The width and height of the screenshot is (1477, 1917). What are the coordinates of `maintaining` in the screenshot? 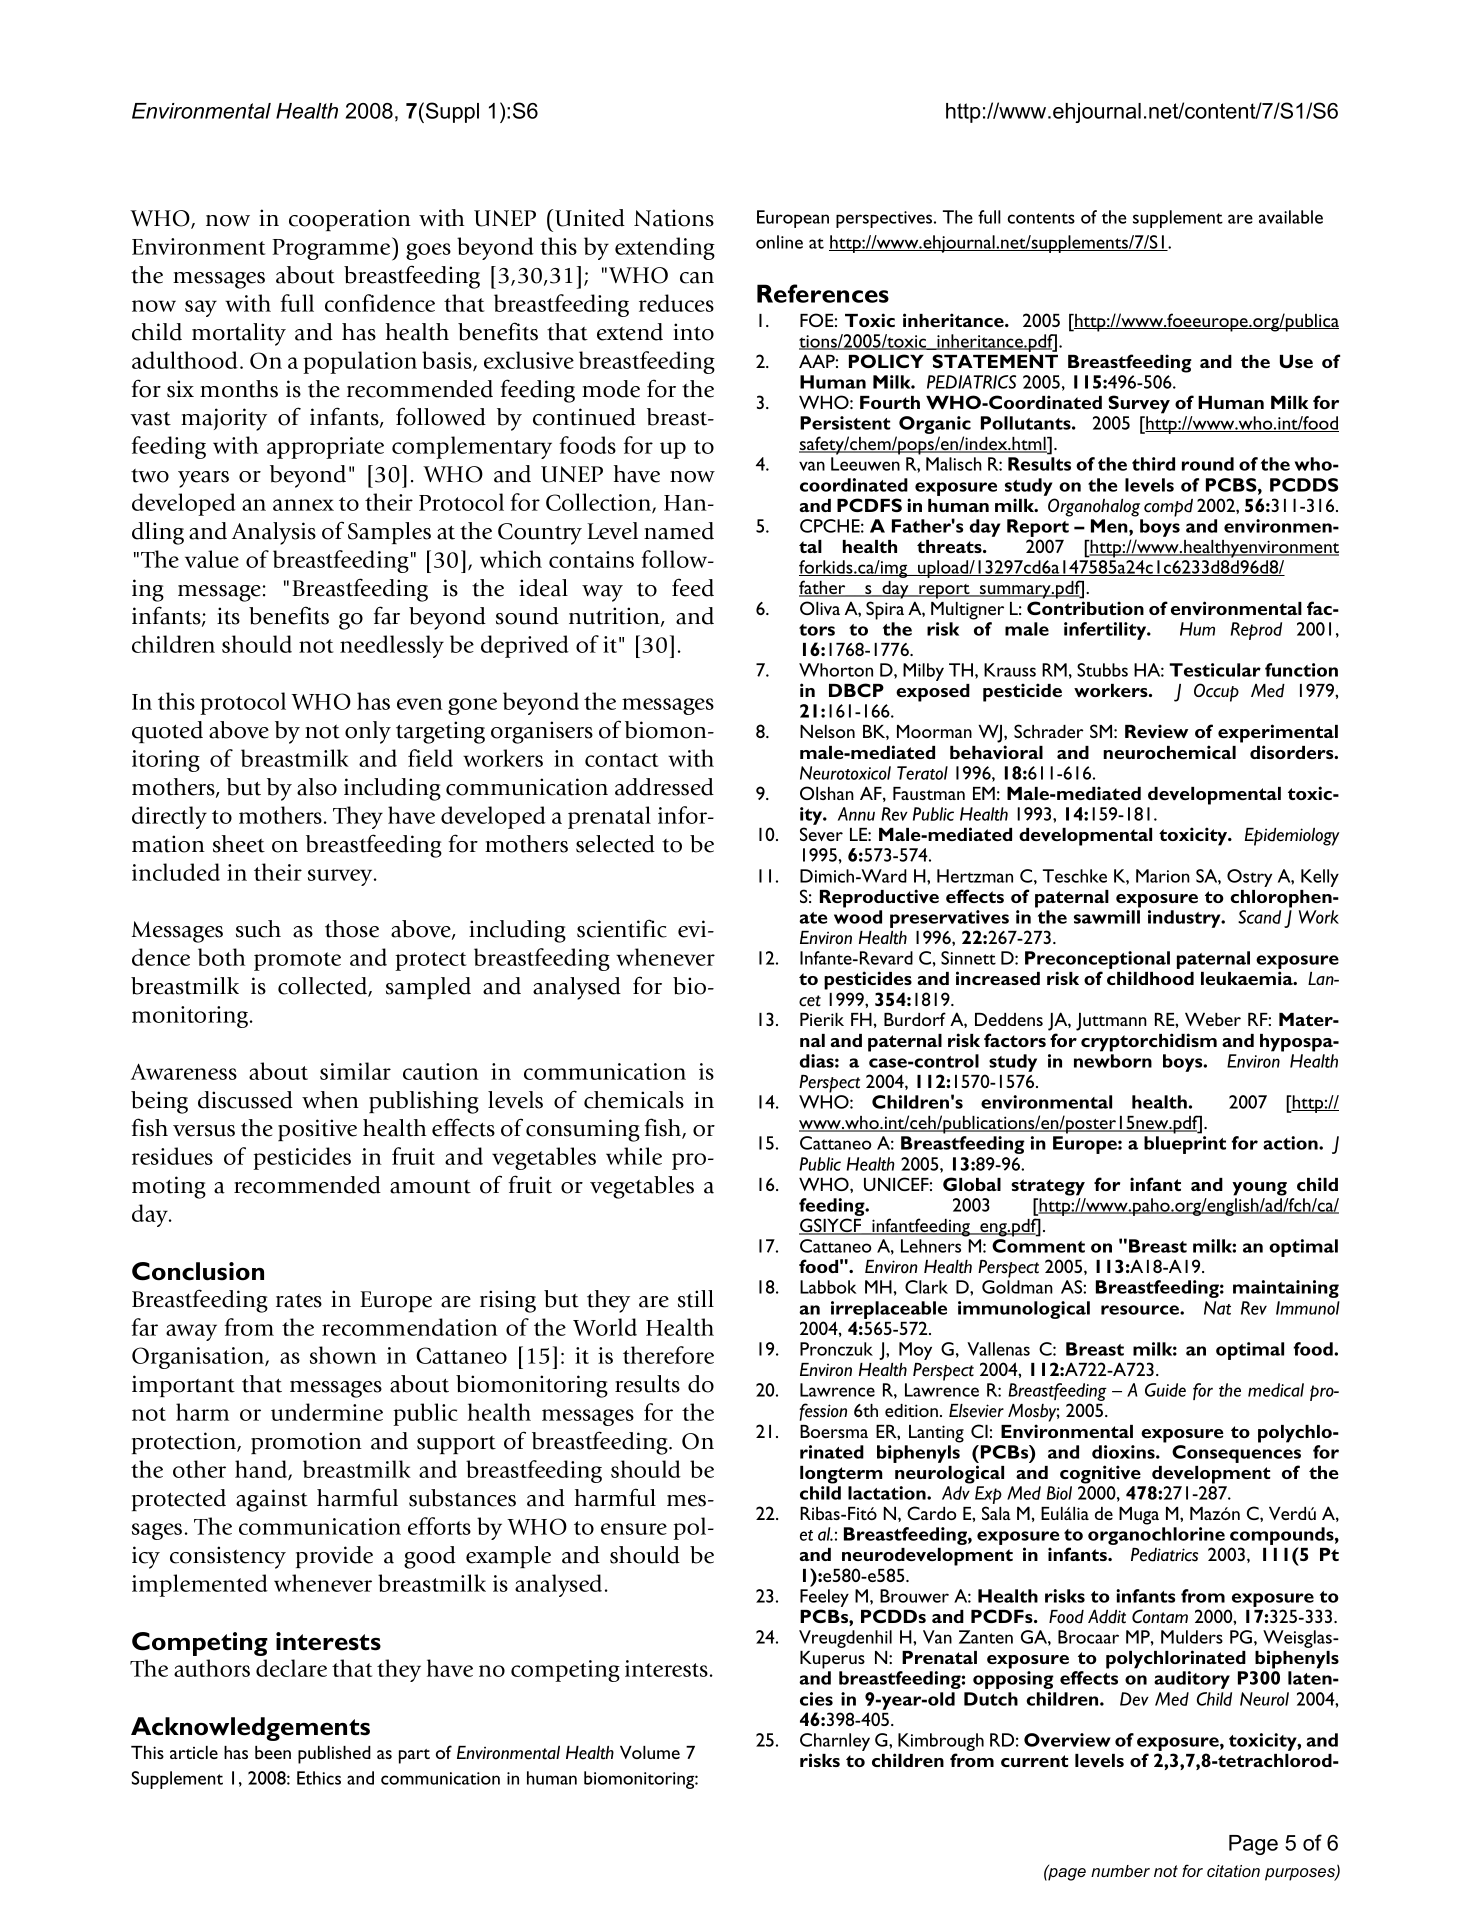 It's located at (1286, 1289).
